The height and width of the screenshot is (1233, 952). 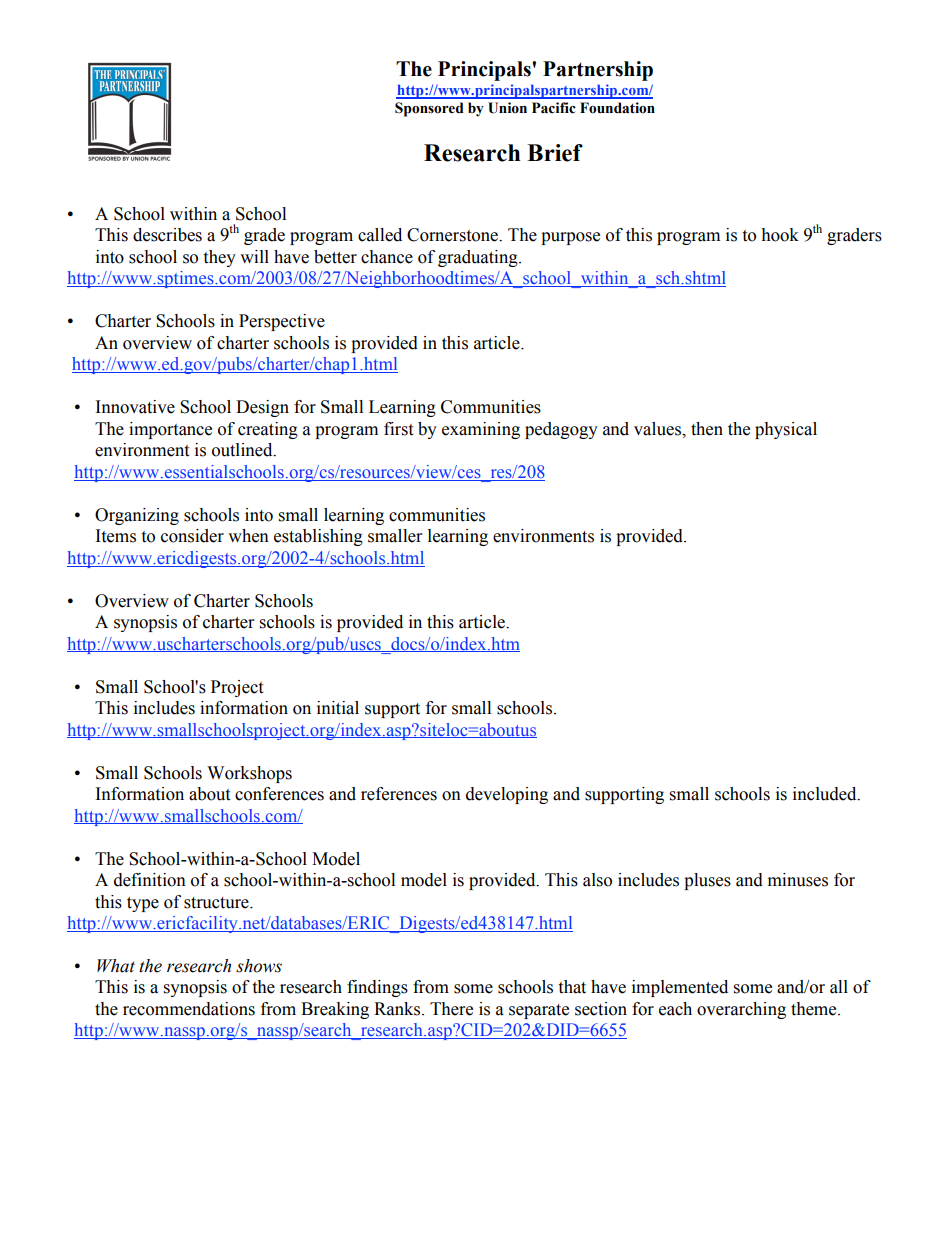 I want to click on overarching, so click(x=741, y=1010).
